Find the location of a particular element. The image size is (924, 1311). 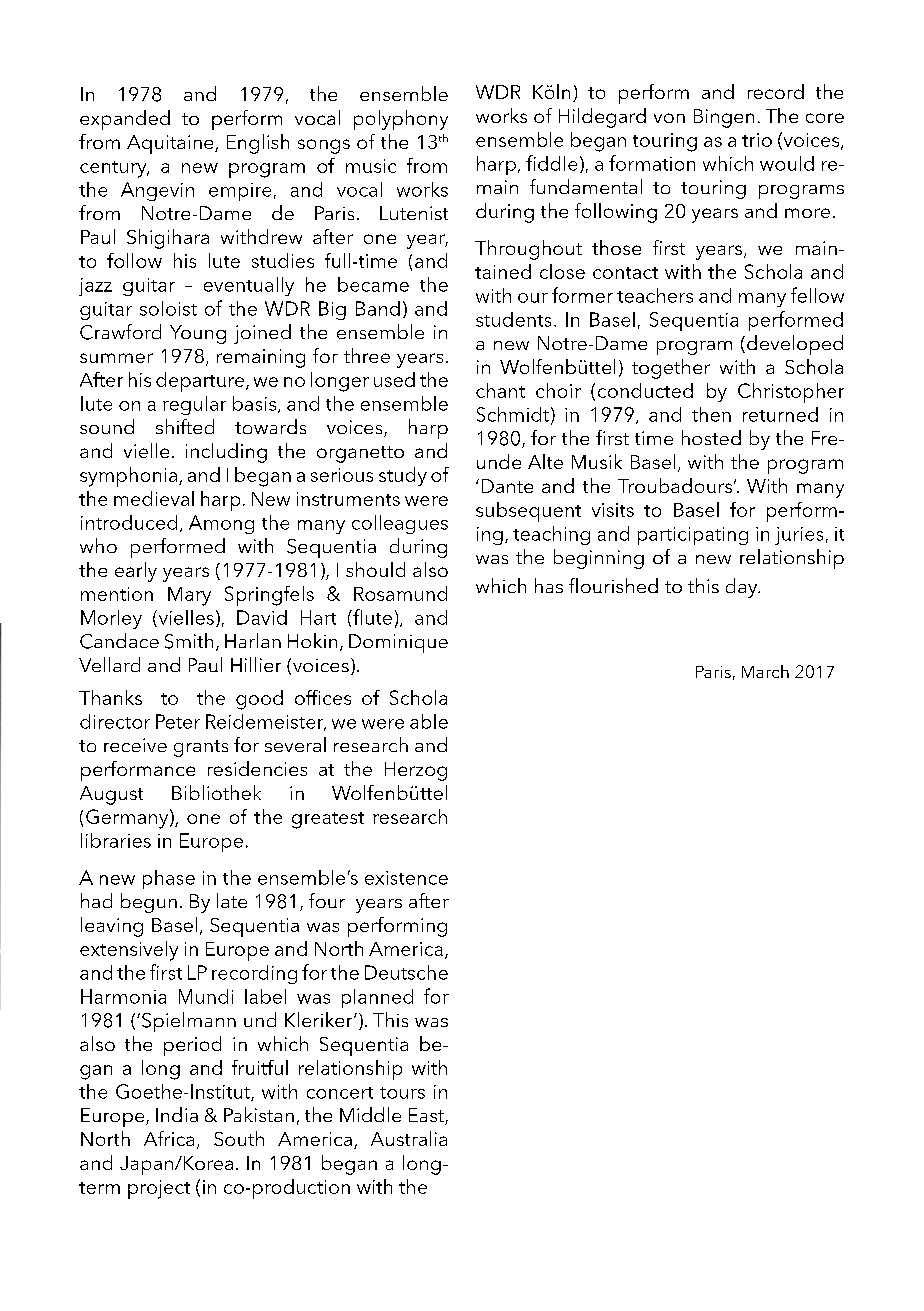

Herzog is located at coordinates (416, 771).
